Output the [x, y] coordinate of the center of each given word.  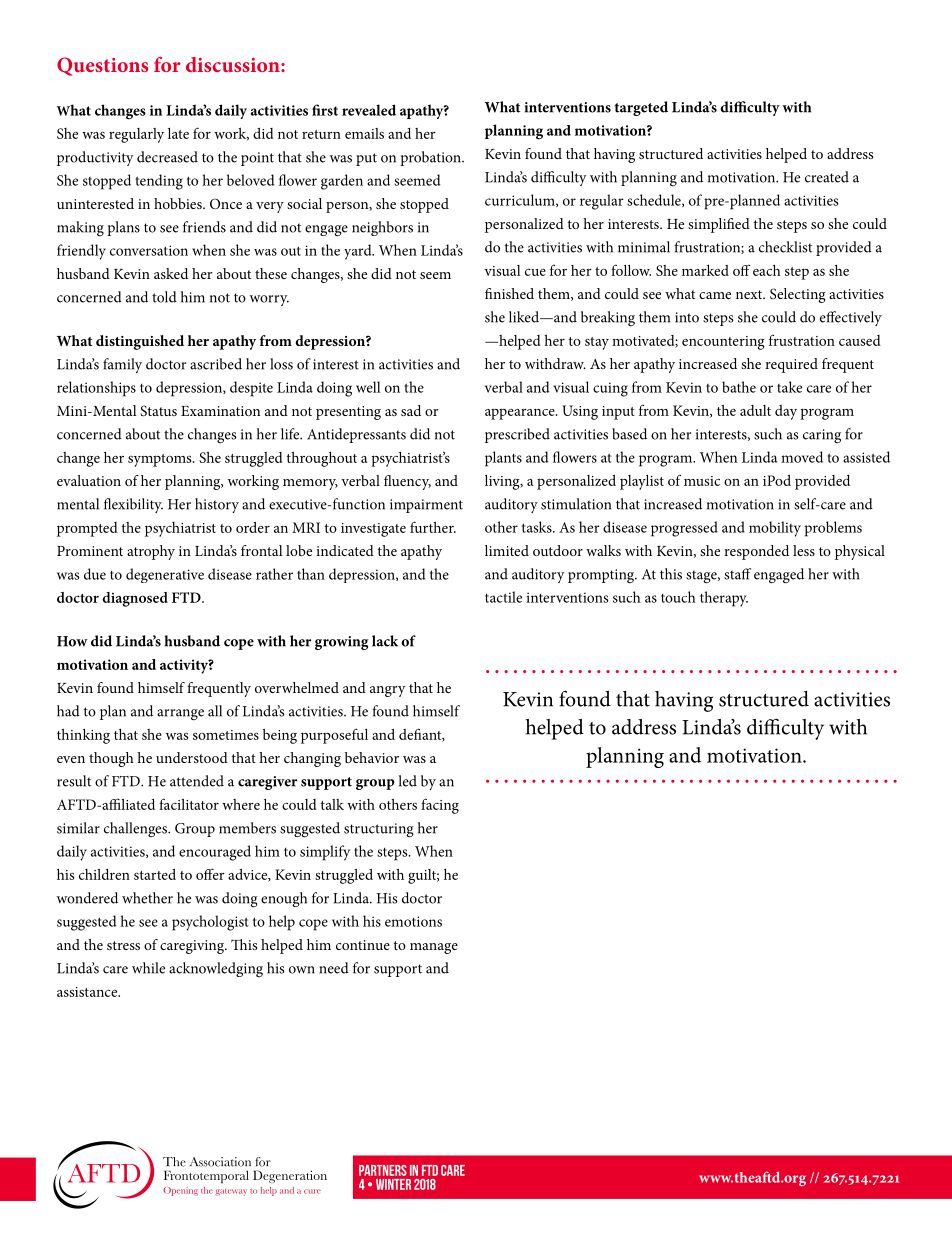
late [178, 133]
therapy [724, 599]
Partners [383, 1170]
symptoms [161, 460]
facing [440, 806]
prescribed [517, 435]
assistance [88, 992]
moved [802, 457]
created [827, 177]
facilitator [189, 804]
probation [431, 158]
